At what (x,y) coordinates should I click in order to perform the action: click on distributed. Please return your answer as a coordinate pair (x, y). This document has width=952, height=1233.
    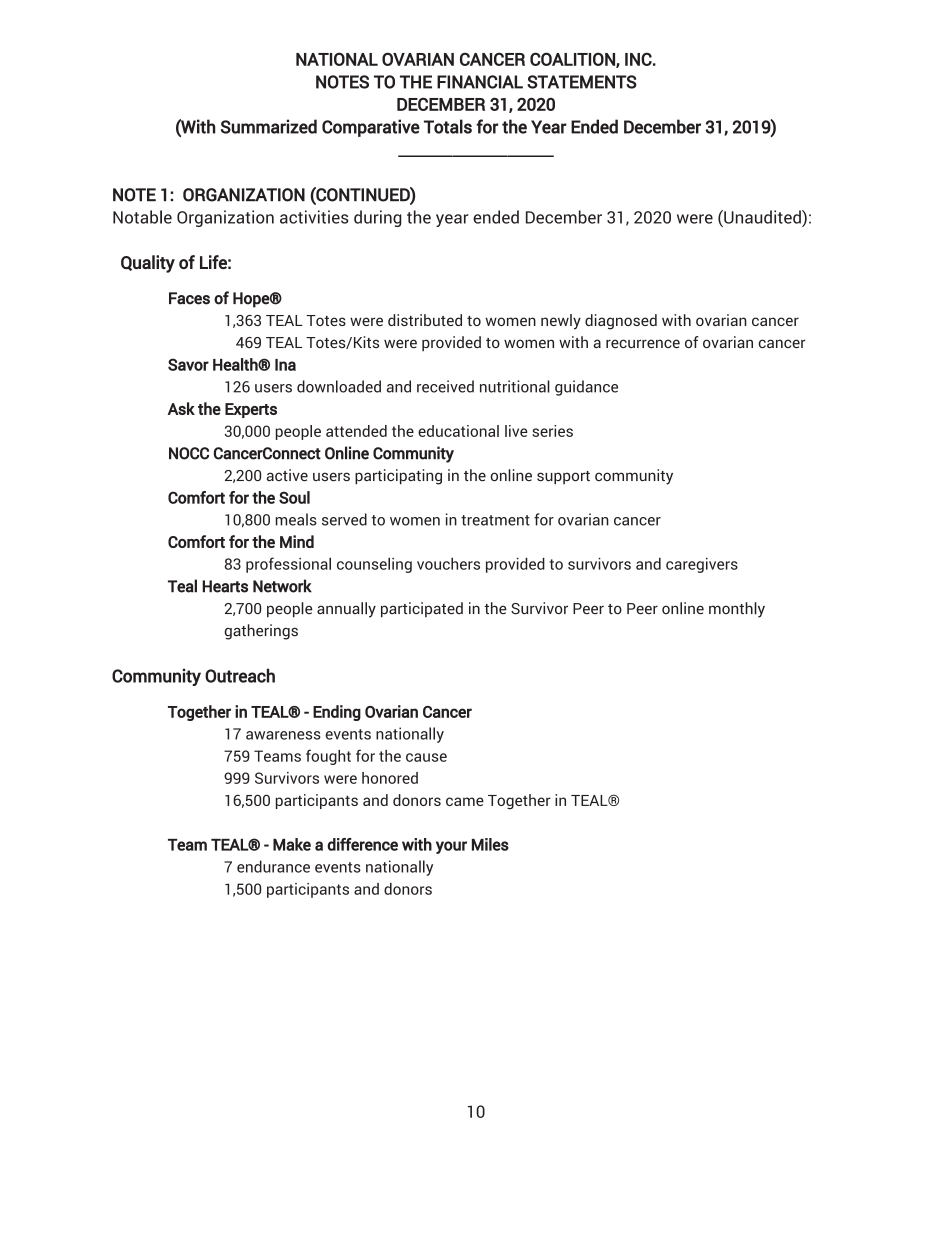
    Looking at the image, I should click on (425, 320).
